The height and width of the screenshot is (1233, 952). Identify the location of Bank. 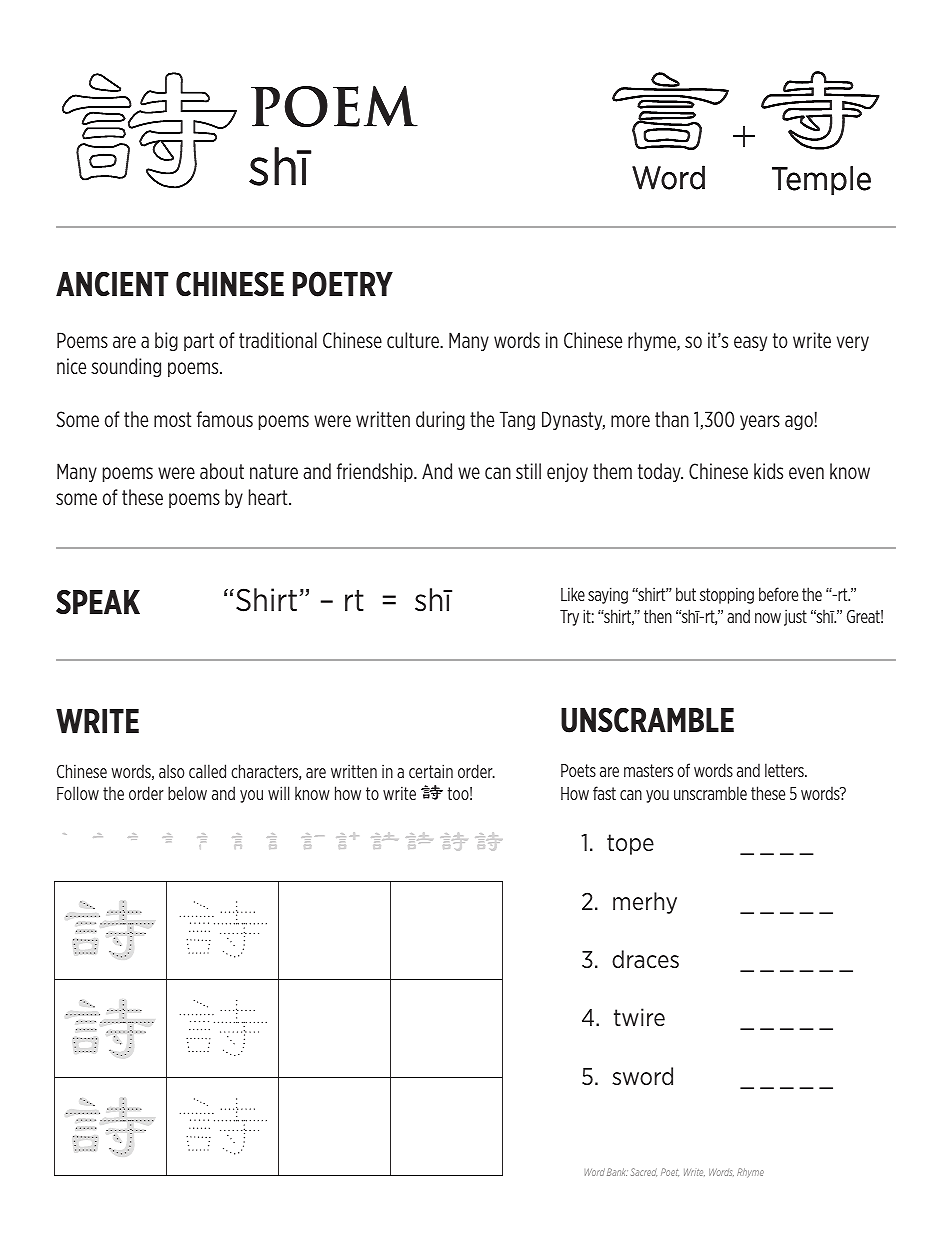
(617, 1172).
